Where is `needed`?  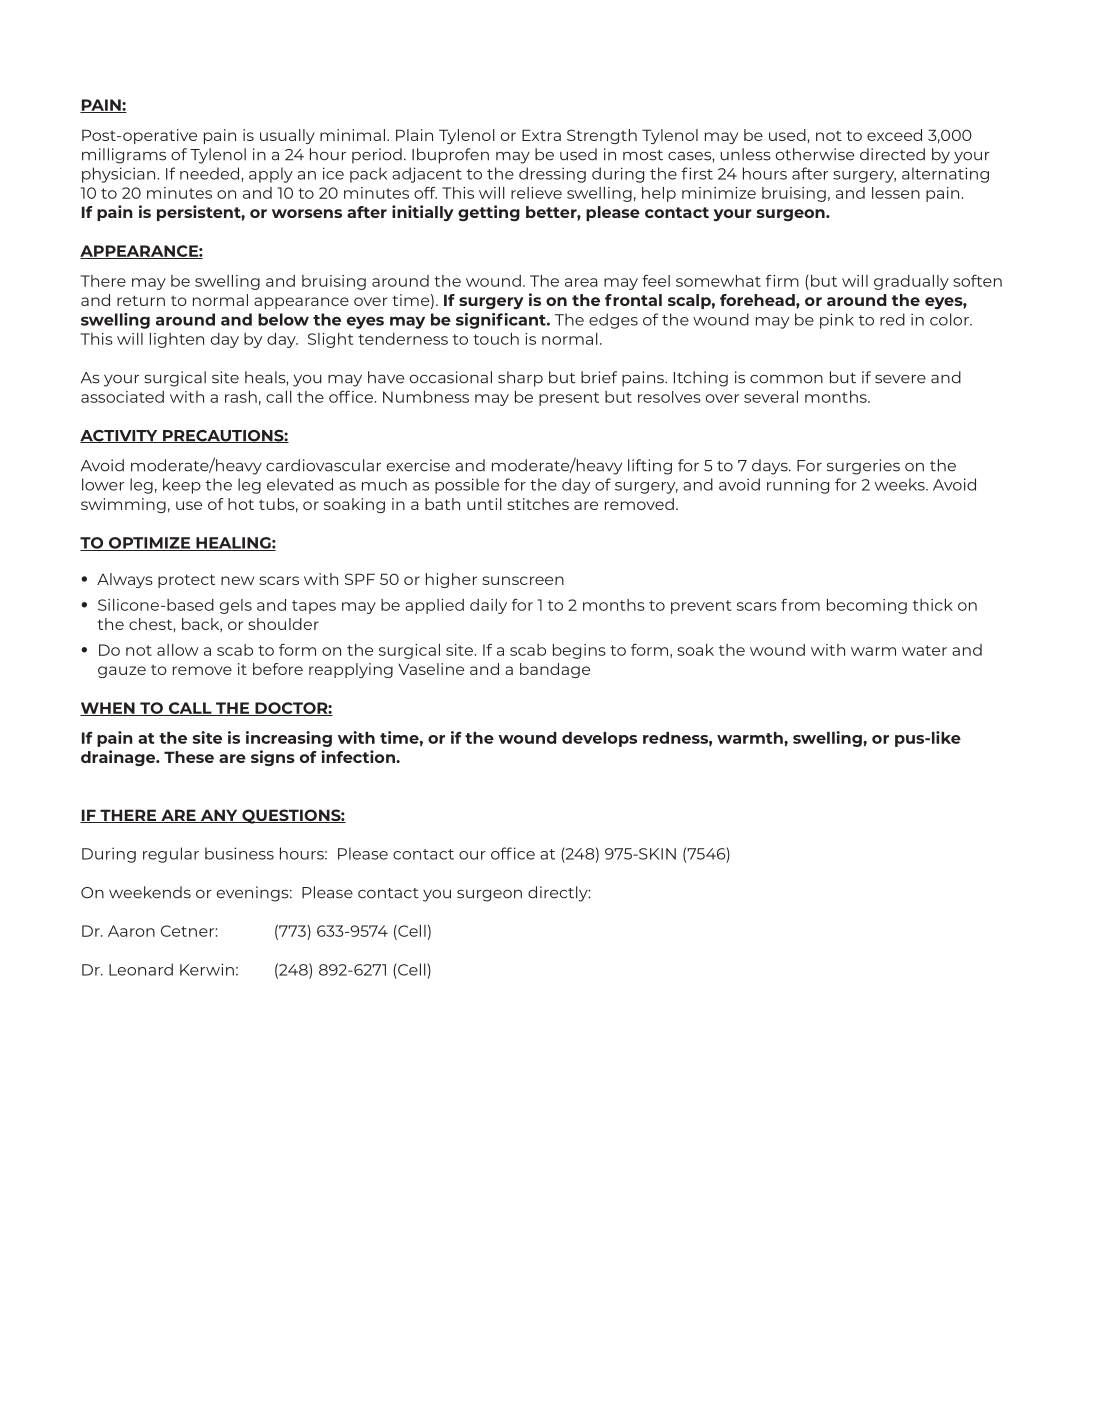
needed is located at coordinates (211, 173).
